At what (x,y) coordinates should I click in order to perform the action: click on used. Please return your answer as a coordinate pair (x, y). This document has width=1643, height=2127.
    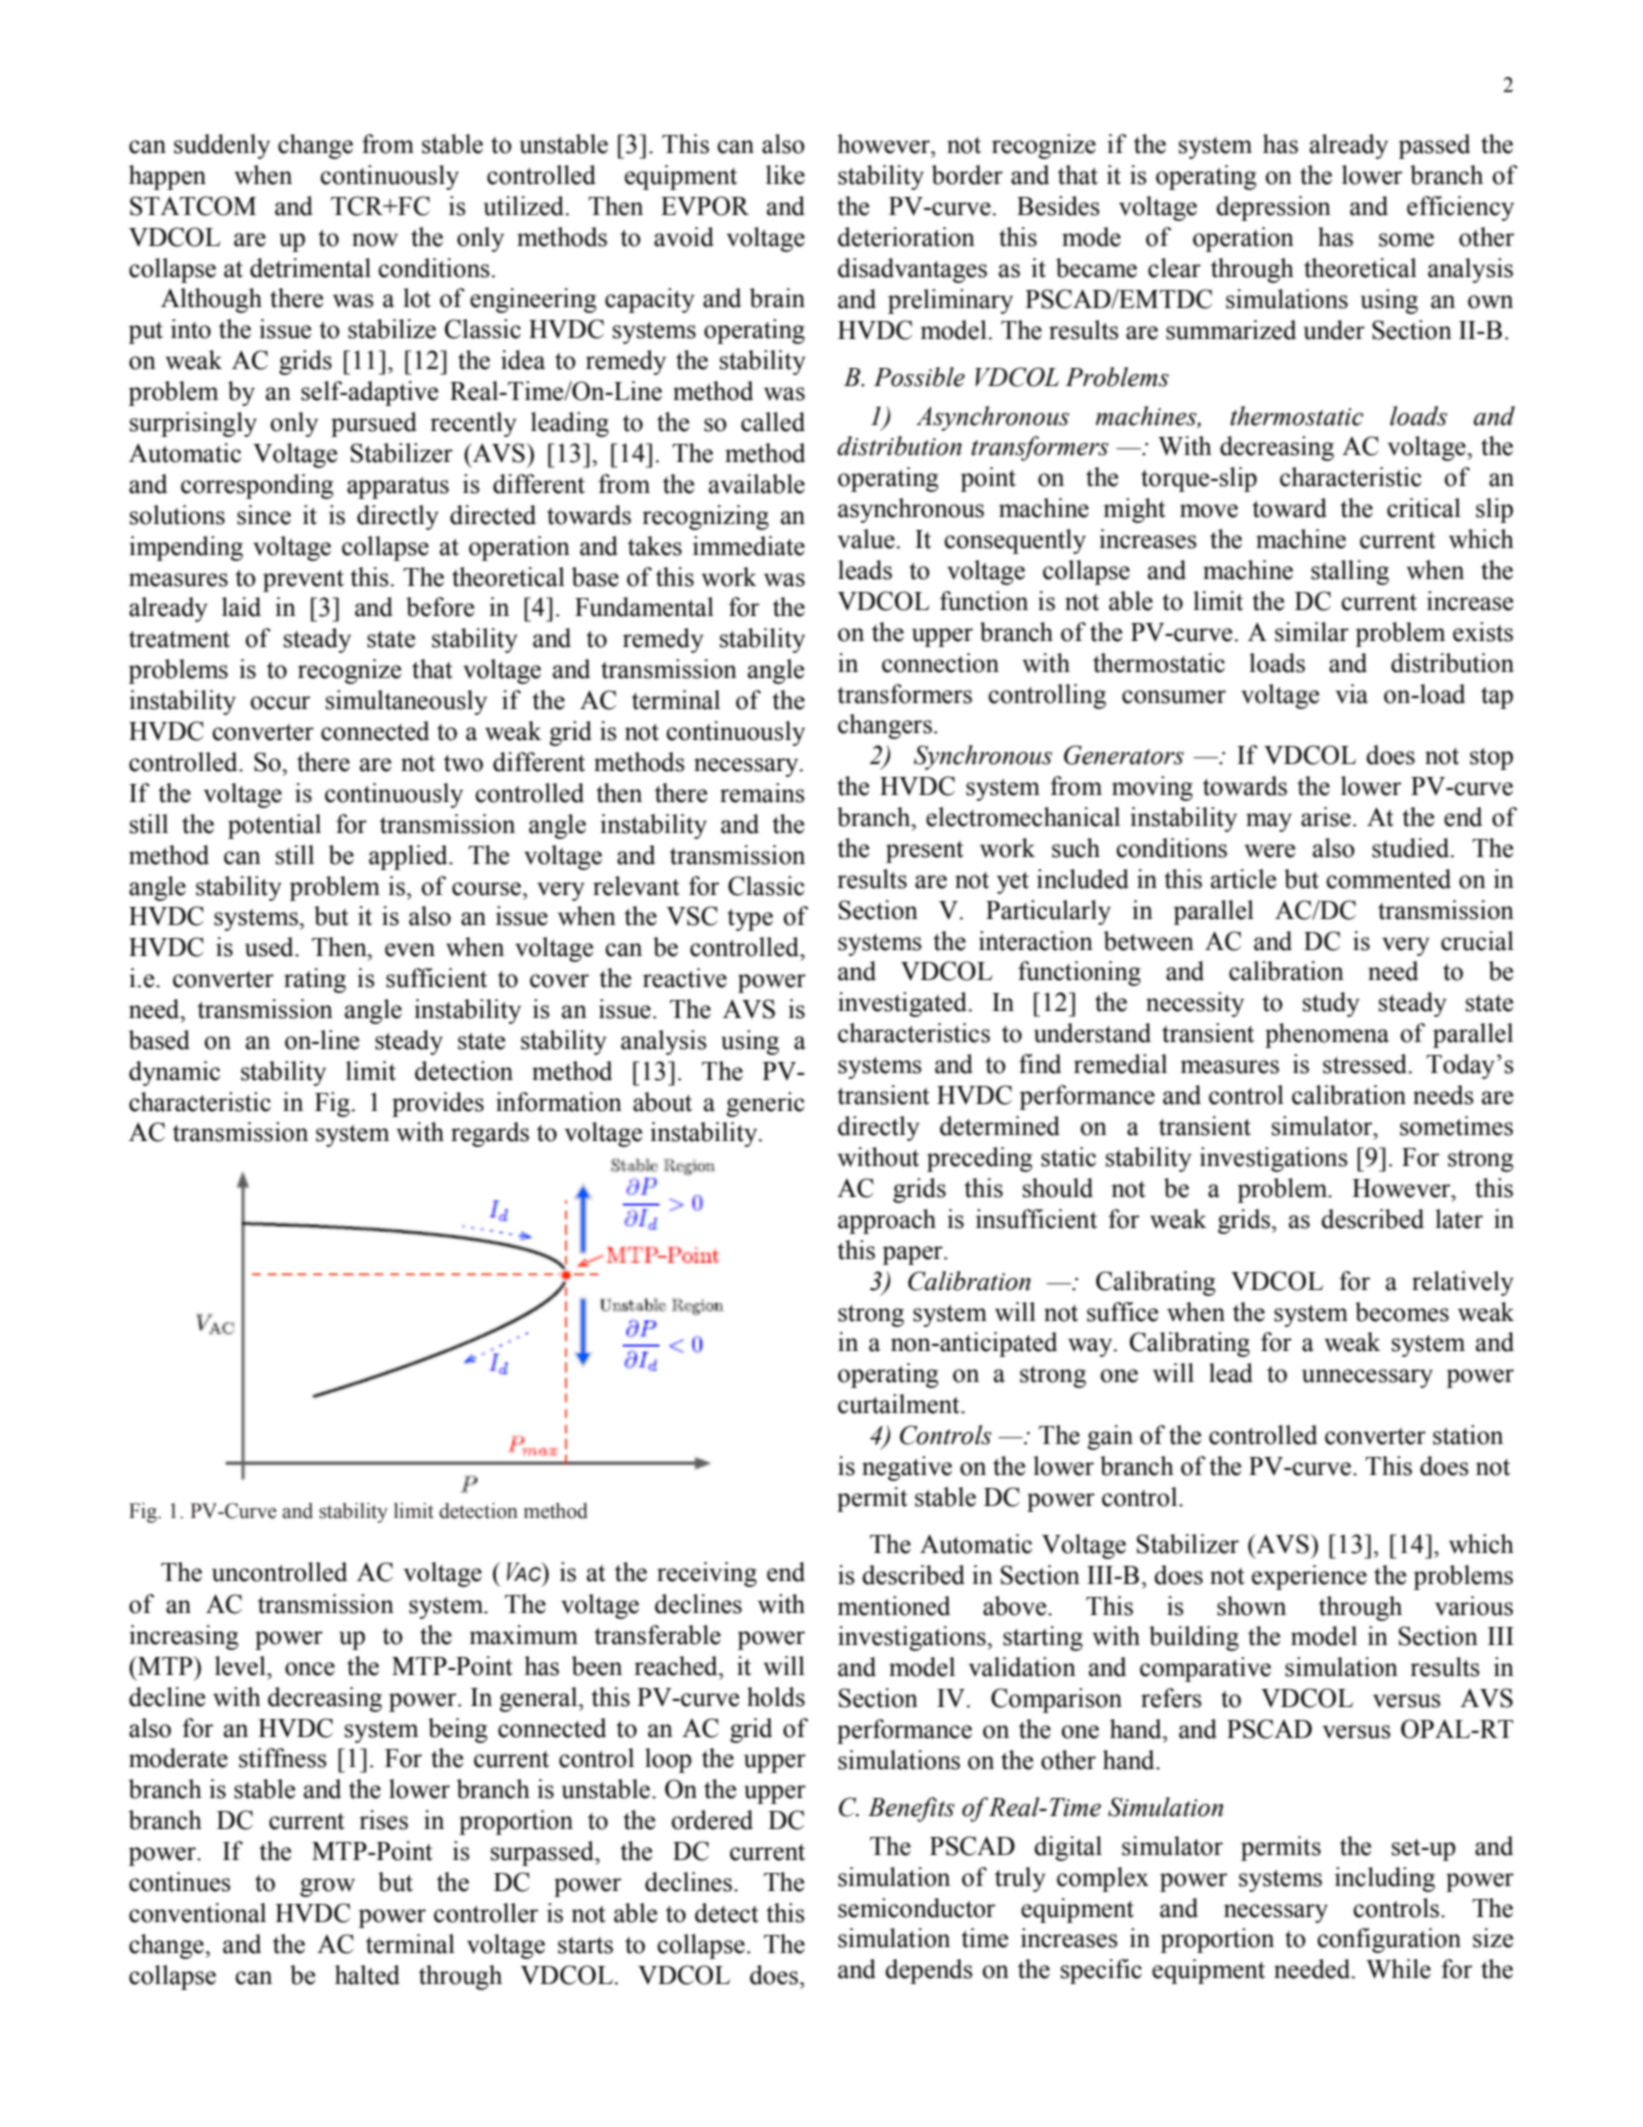
    Looking at the image, I should click on (270, 947).
